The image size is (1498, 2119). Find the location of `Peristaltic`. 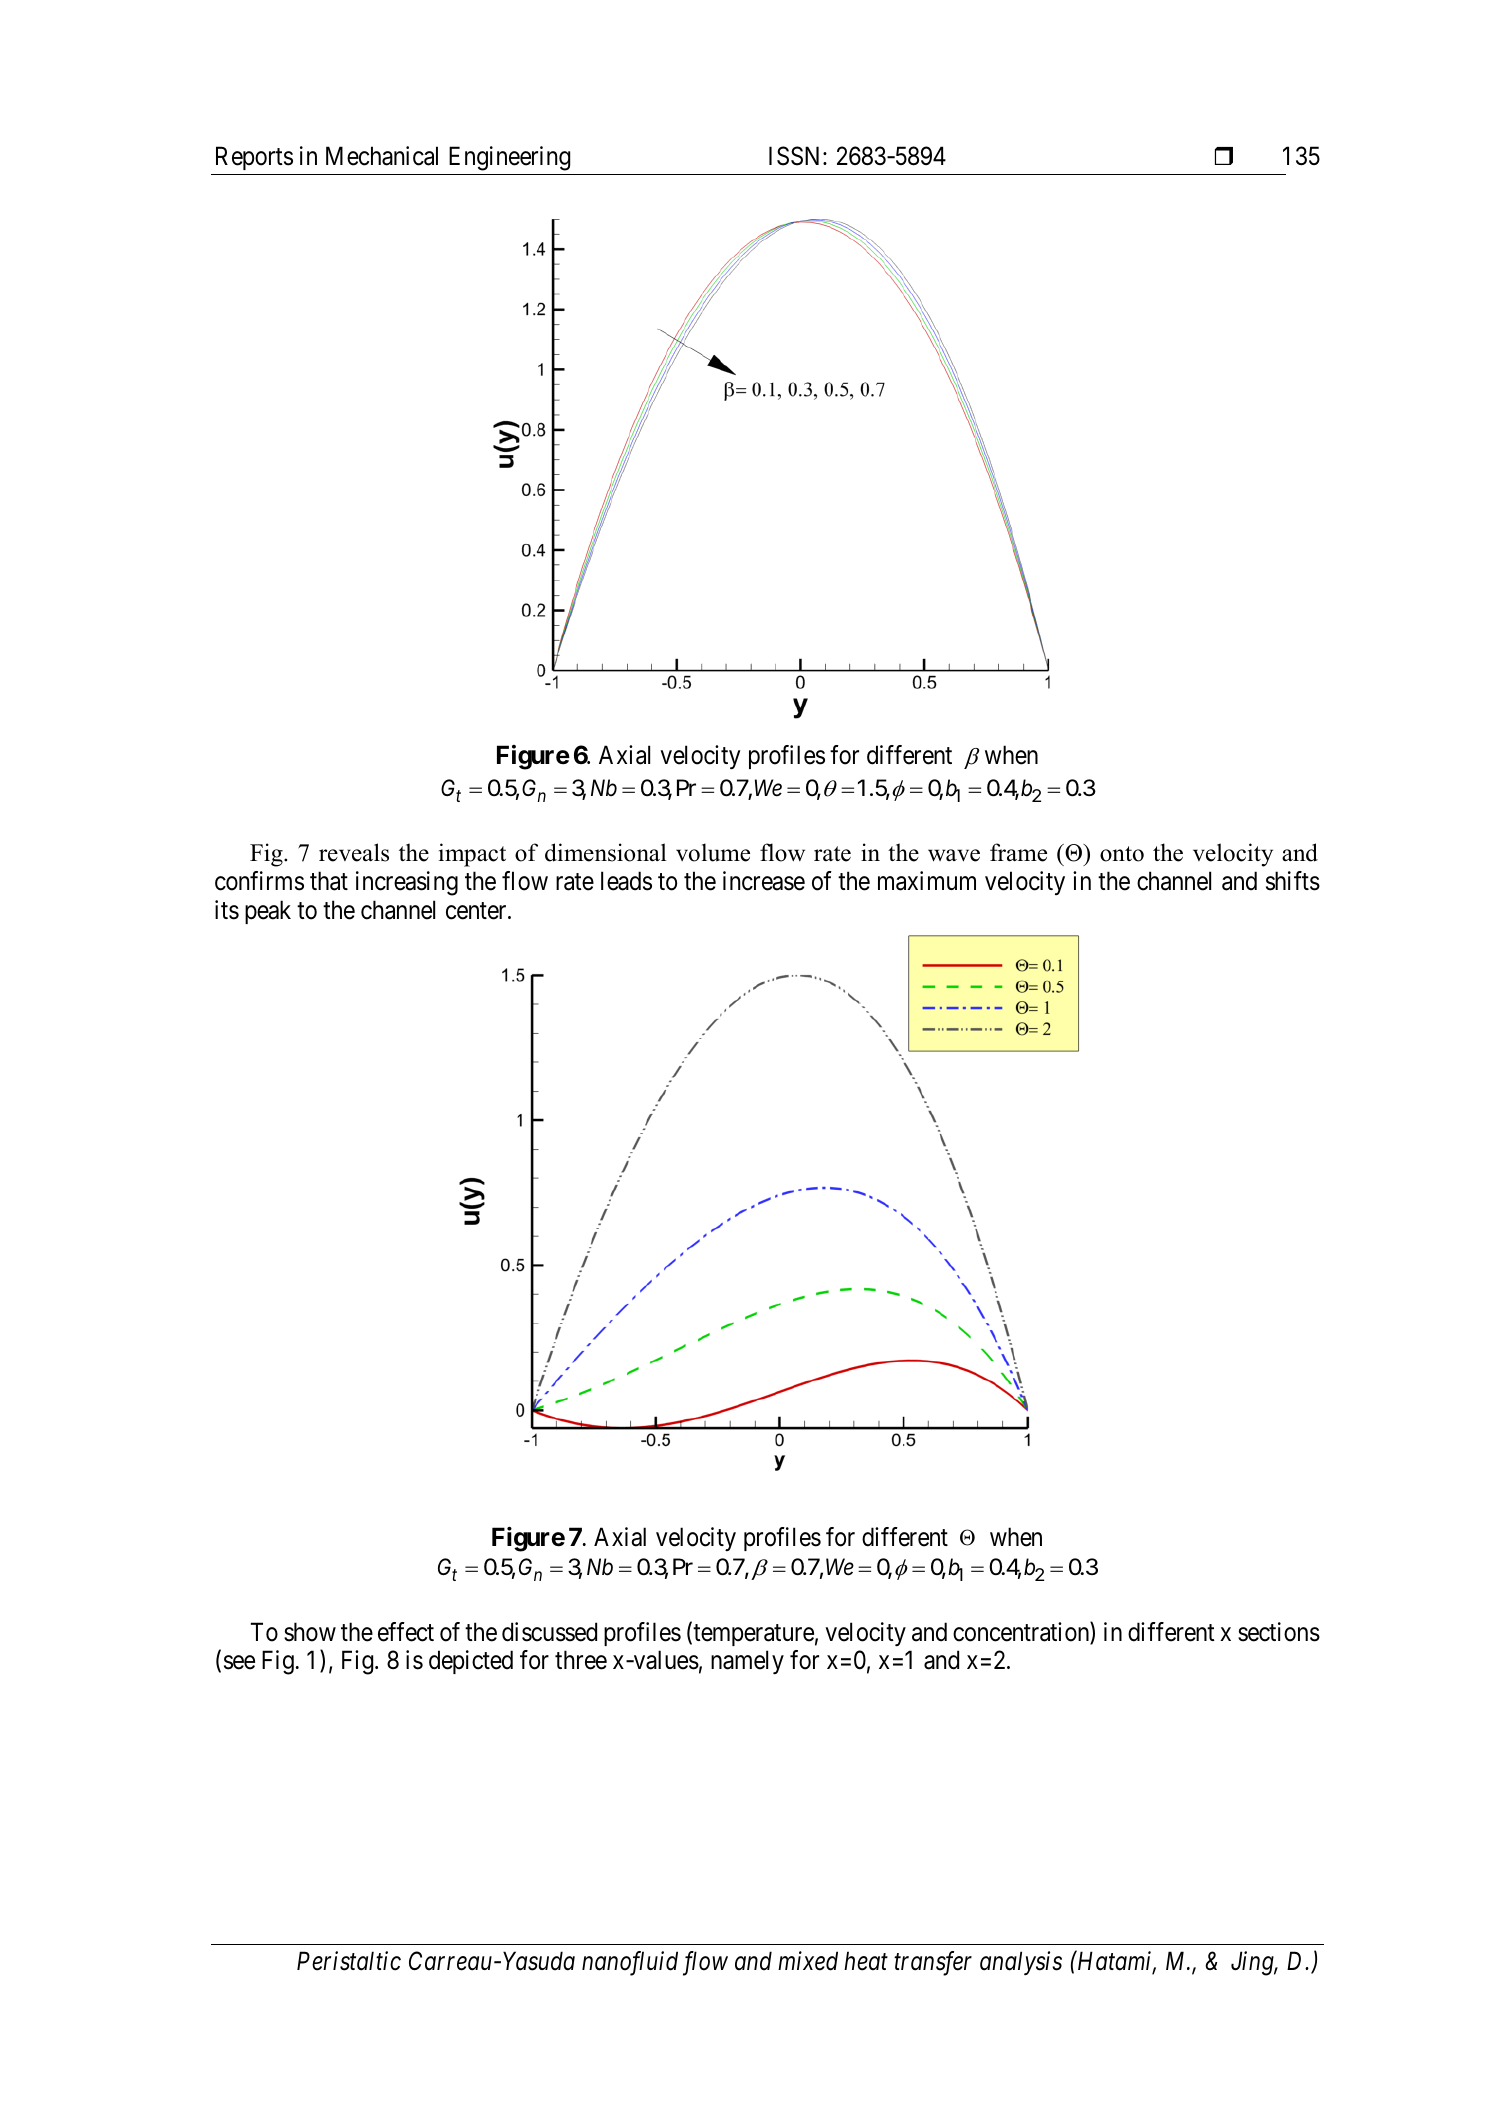

Peristaltic is located at coordinates (349, 1961).
